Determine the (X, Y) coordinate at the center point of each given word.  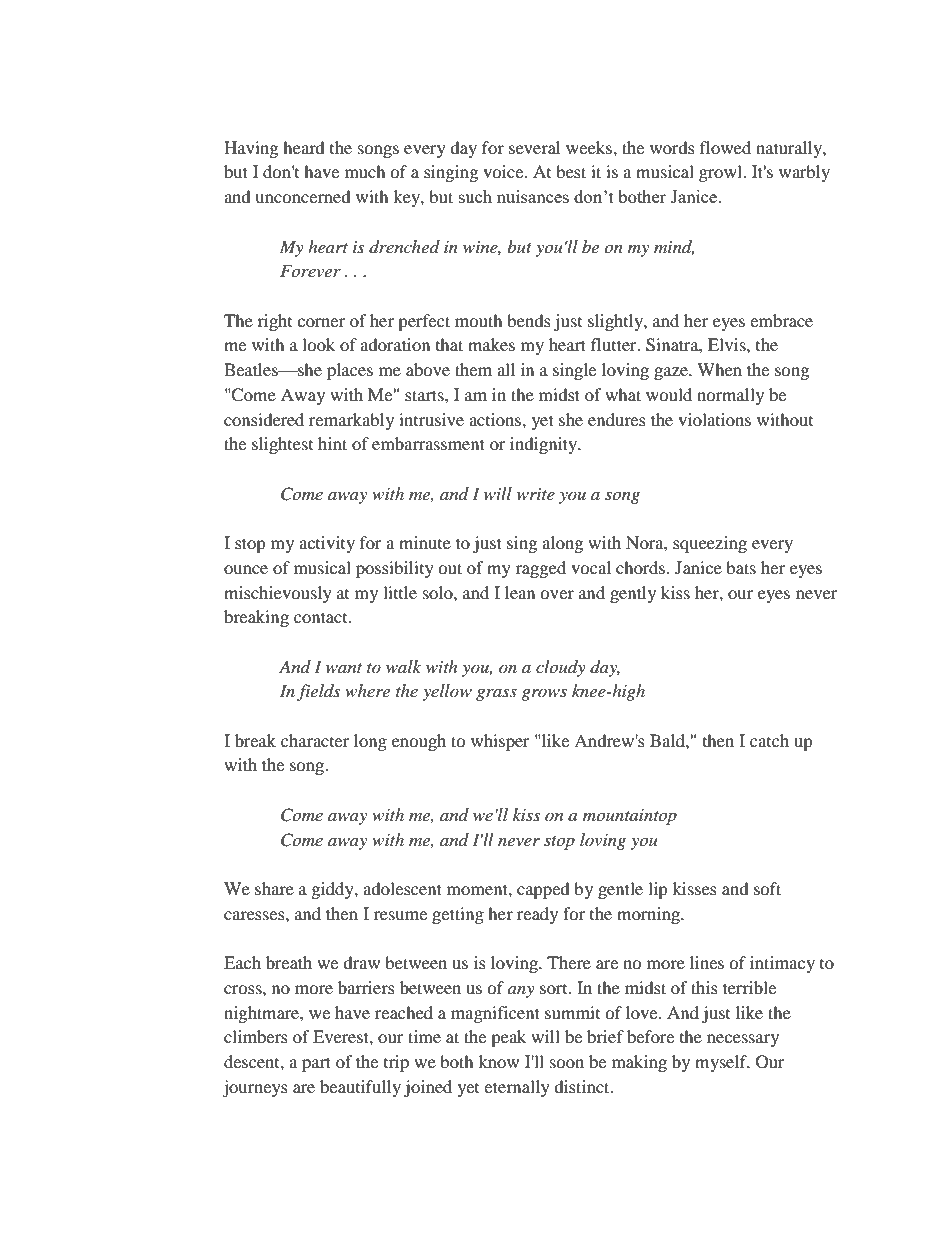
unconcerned (303, 196)
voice (504, 171)
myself (722, 1063)
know (498, 1061)
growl (721, 173)
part (316, 1064)
